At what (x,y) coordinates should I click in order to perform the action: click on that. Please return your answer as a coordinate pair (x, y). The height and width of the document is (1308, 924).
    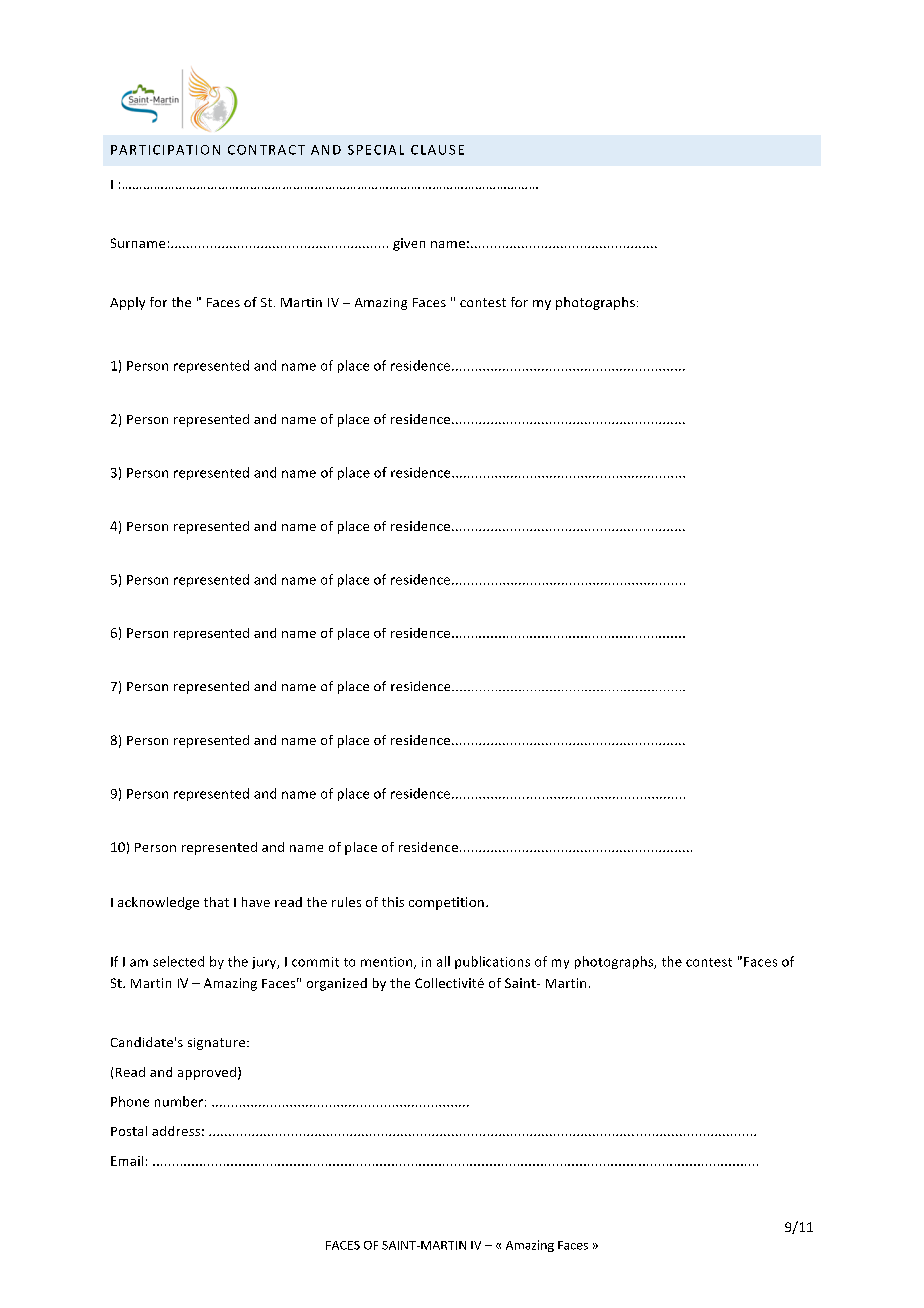
    Looking at the image, I should click on (216, 902).
